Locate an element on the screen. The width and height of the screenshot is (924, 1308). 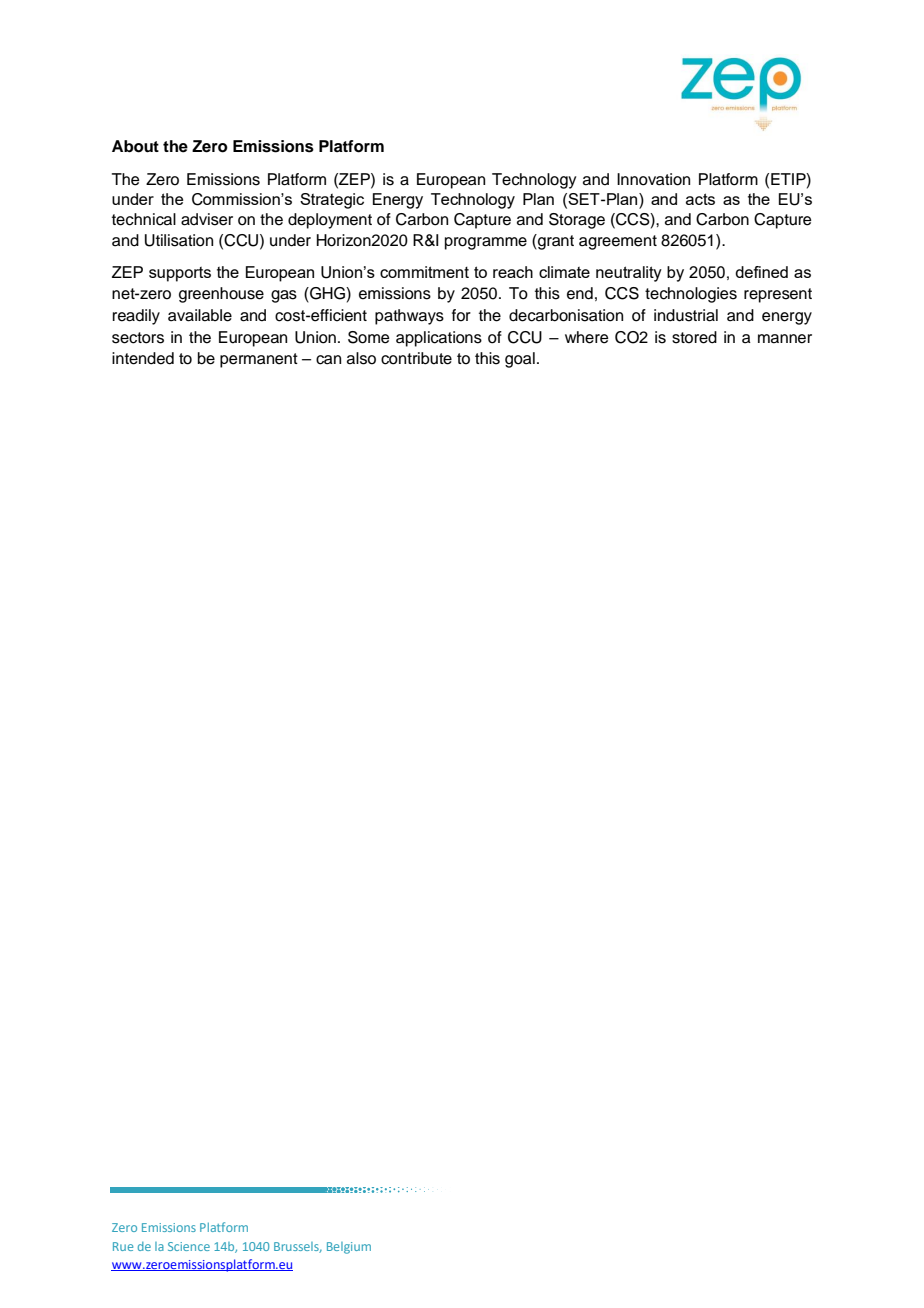
manner is located at coordinates (785, 339).
